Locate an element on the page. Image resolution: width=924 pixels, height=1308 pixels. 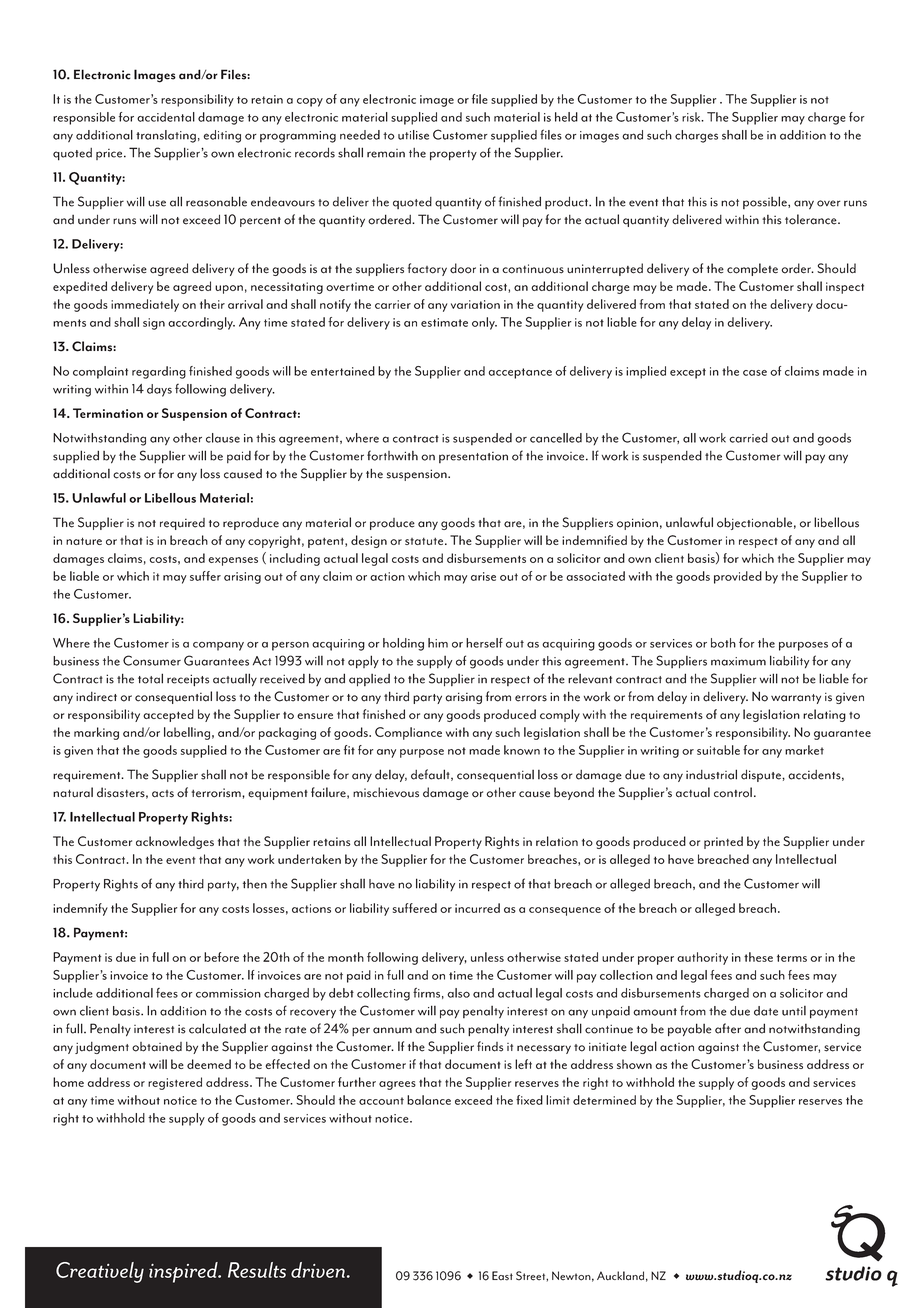
accepted is located at coordinates (168, 715).
